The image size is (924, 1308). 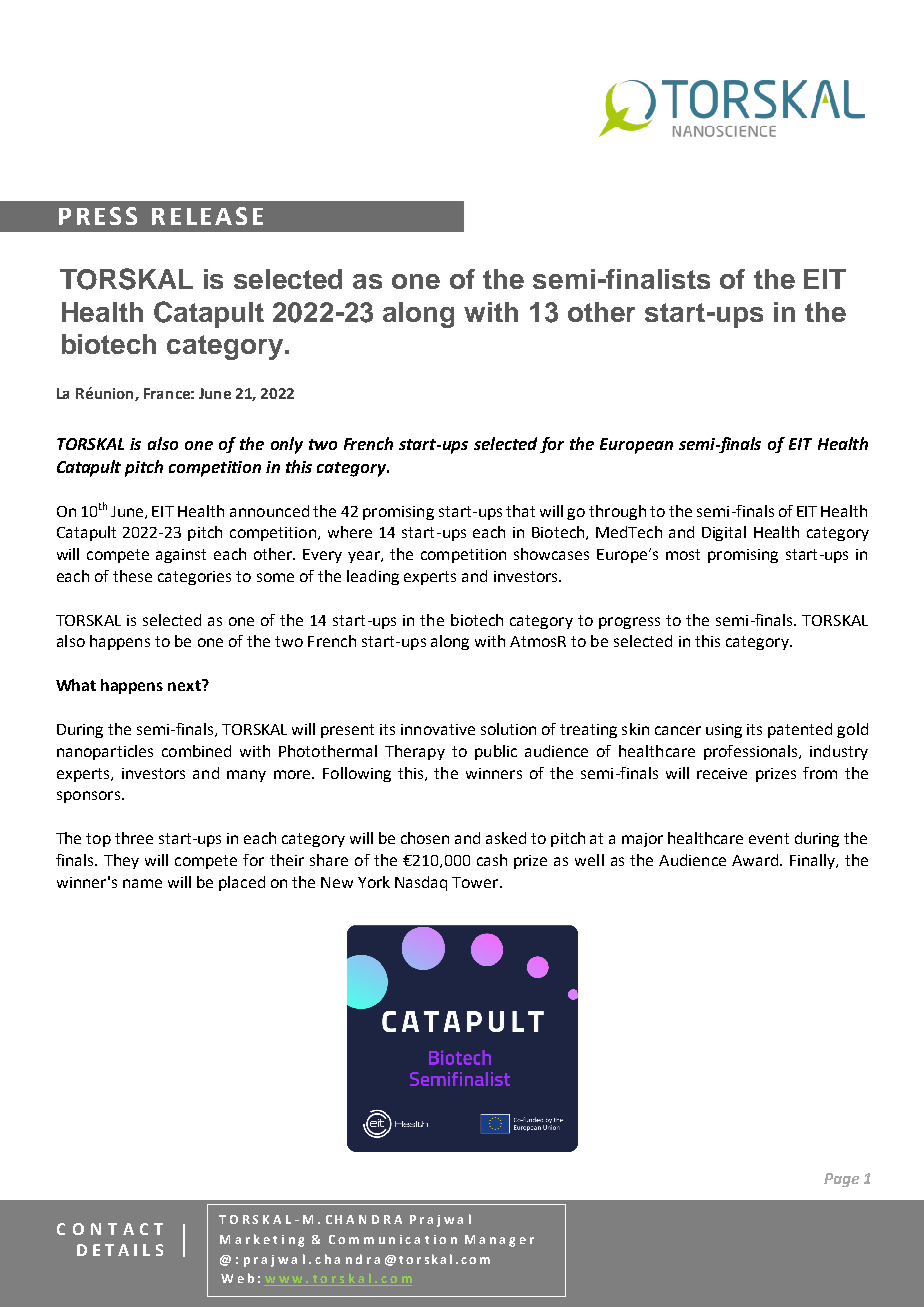 What do you see at coordinates (185, 685) in the page?
I see `next` at bounding box center [185, 685].
